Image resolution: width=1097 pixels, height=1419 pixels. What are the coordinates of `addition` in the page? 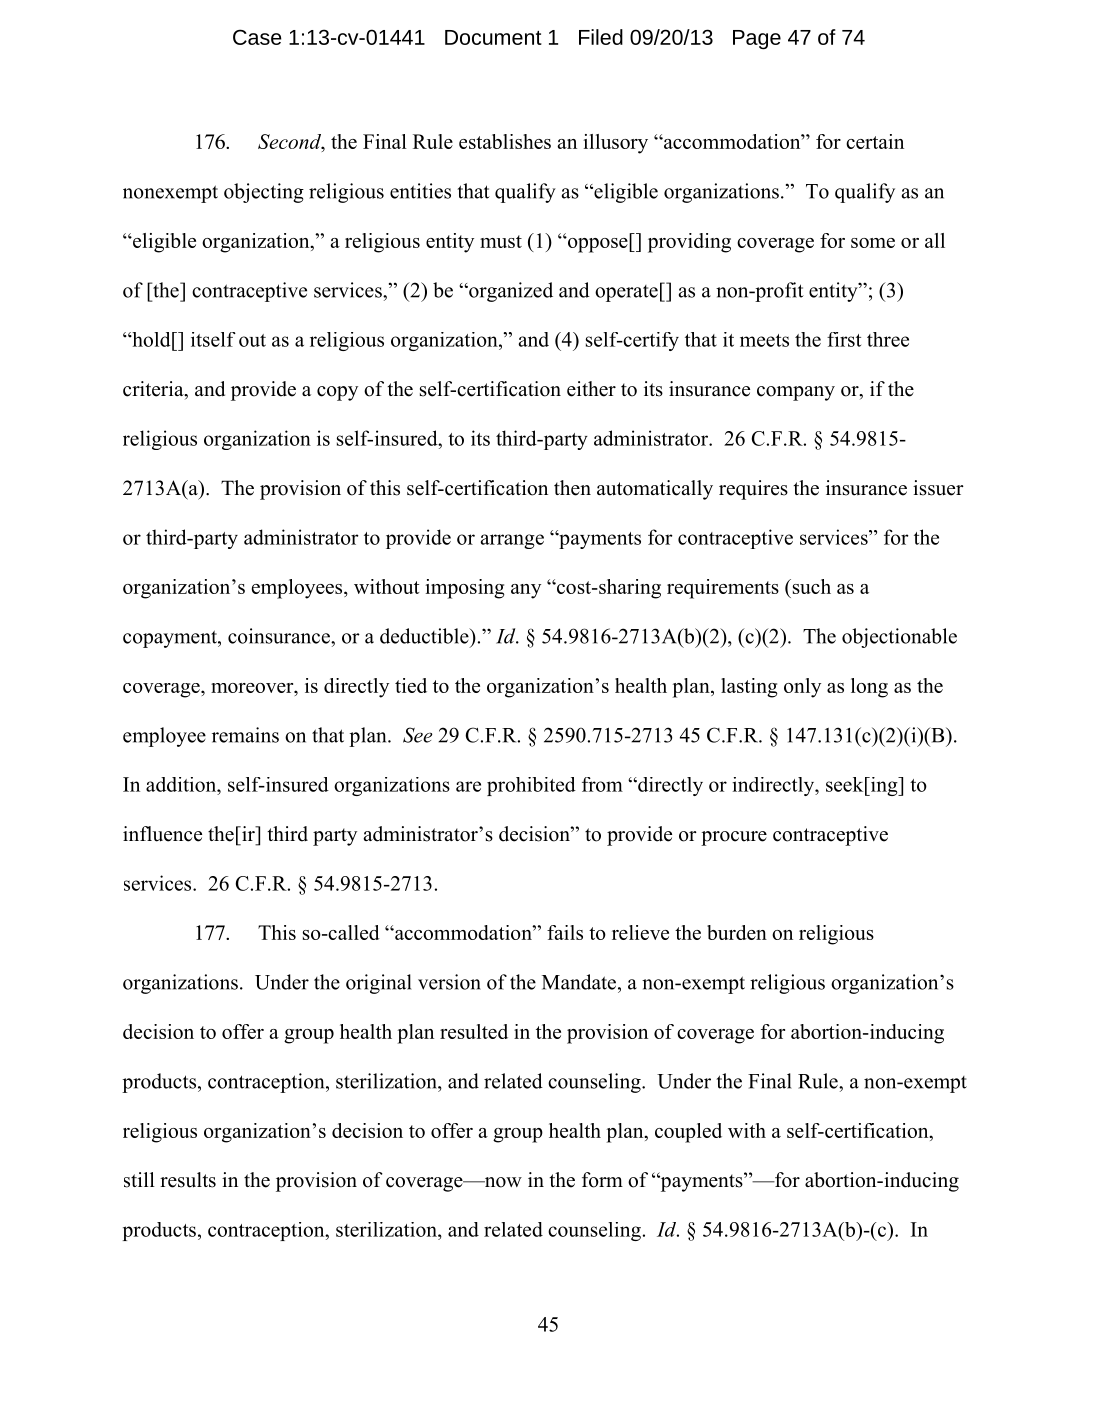 It's located at (182, 784).
